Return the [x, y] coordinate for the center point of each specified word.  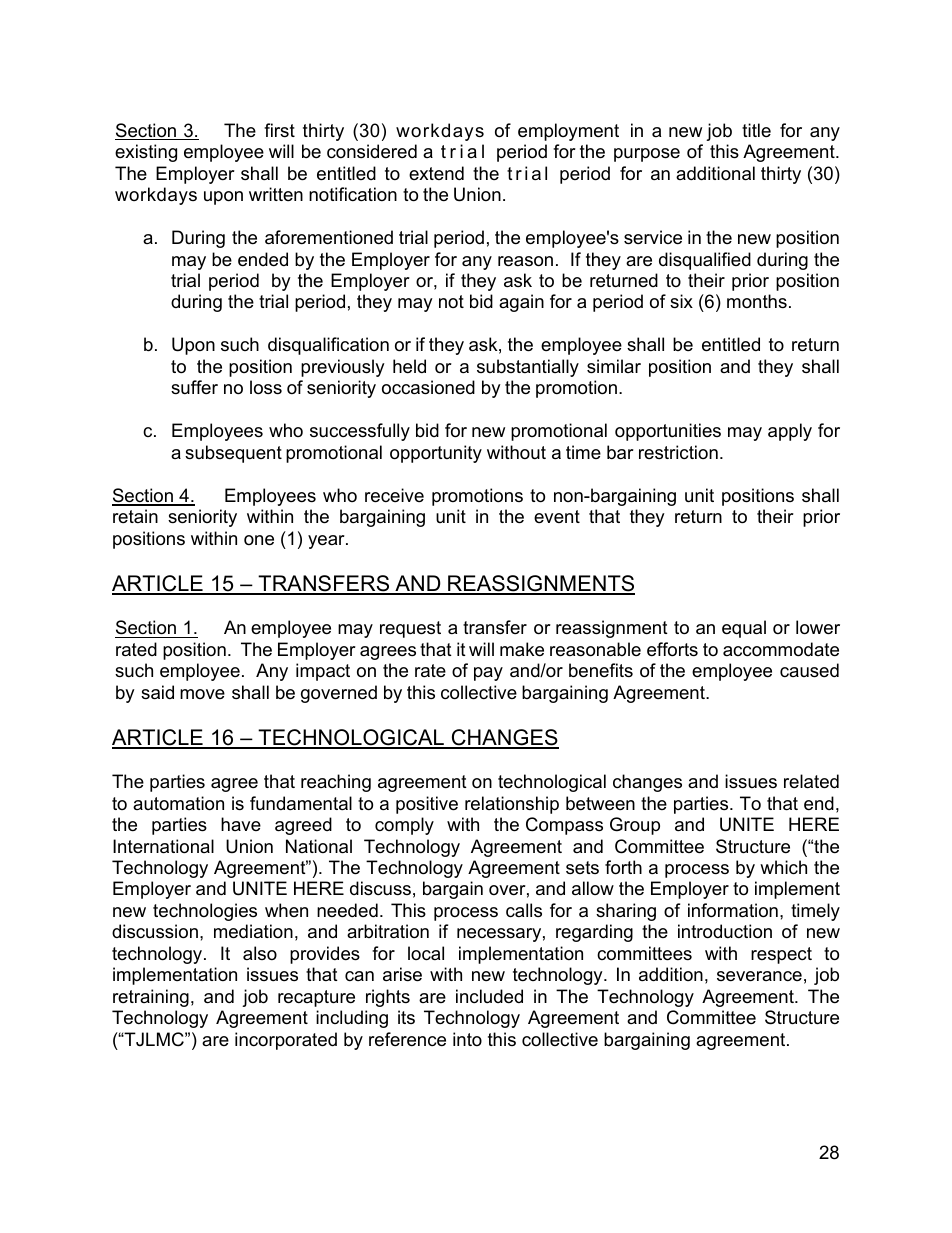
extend [436, 173]
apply [790, 432]
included [489, 996]
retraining [151, 998]
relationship [512, 805]
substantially [528, 368]
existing [146, 153]
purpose [647, 155]
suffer [194, 387]
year [327, 542]
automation [178, 803]
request [410, 629]
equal [744, 629]
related [811, 781]
